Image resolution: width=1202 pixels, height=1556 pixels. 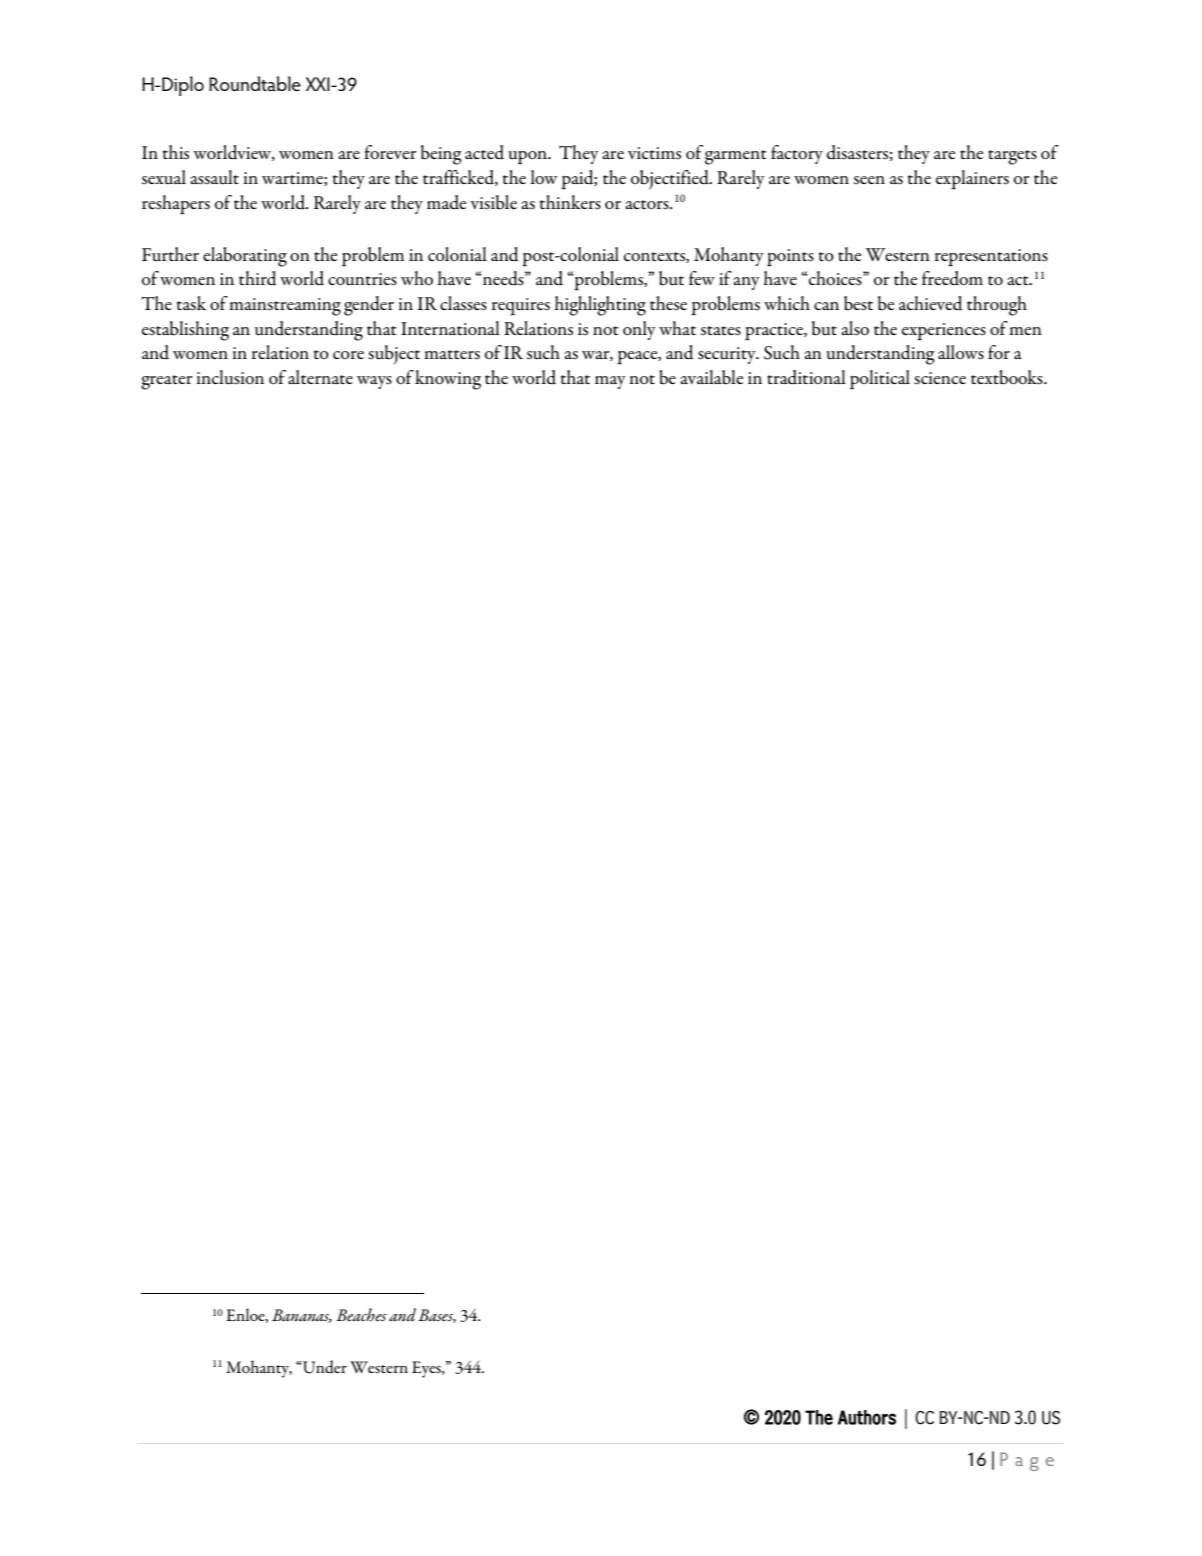 I want to click on political, so click(x=880, y=380).
